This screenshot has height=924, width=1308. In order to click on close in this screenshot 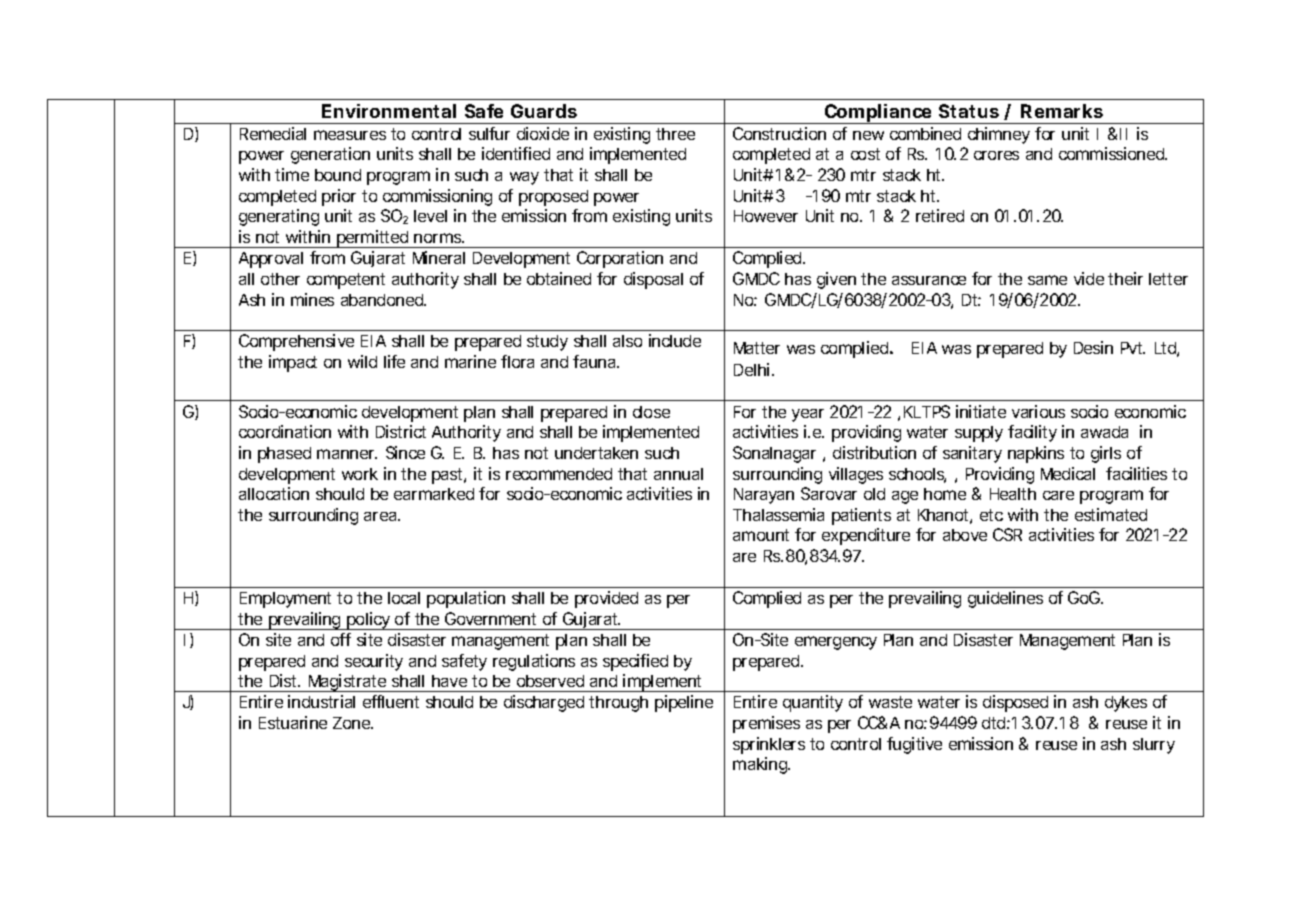, I will do `click(651, 412)`.
